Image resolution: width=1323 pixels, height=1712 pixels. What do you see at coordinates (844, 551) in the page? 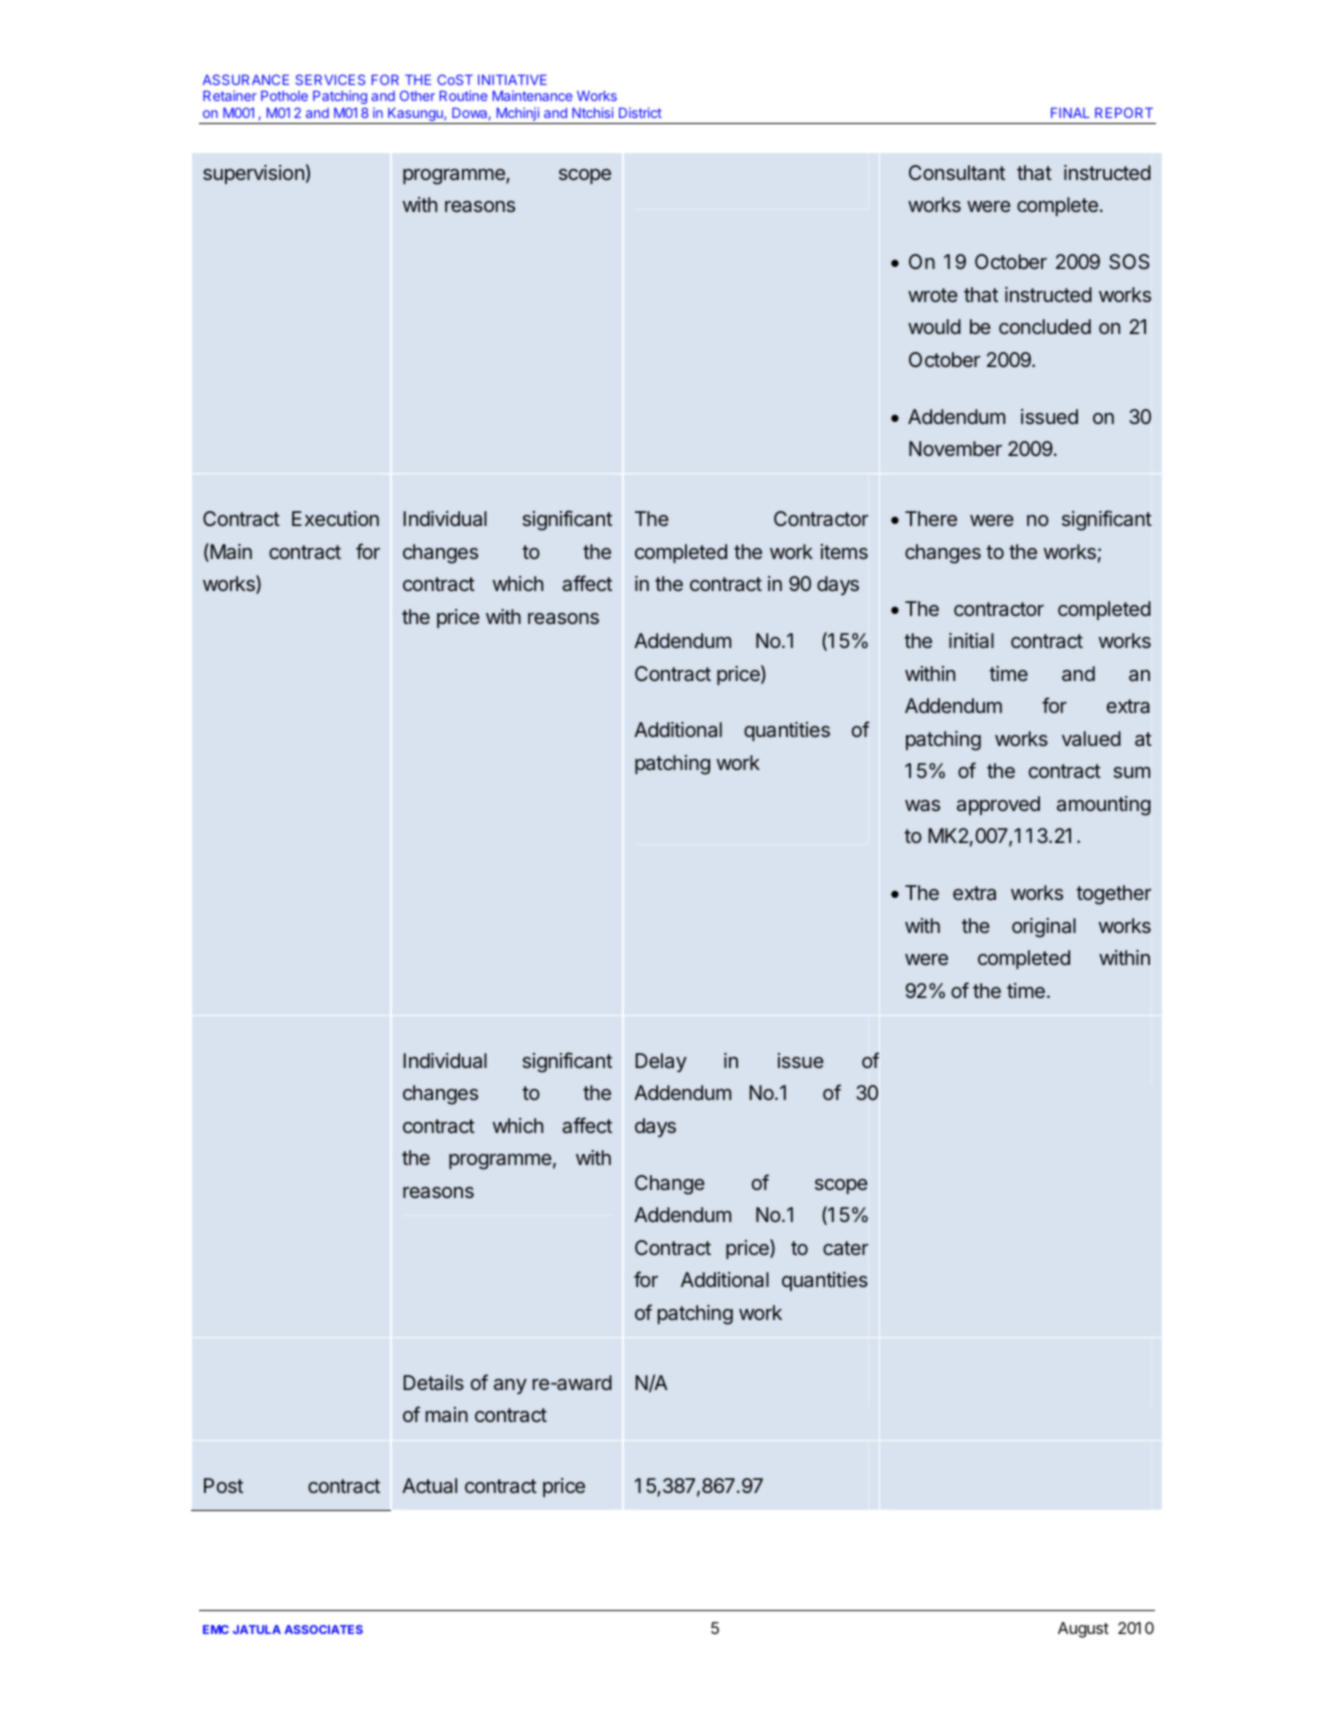
I see `items` at bounding box center [844, 551].
